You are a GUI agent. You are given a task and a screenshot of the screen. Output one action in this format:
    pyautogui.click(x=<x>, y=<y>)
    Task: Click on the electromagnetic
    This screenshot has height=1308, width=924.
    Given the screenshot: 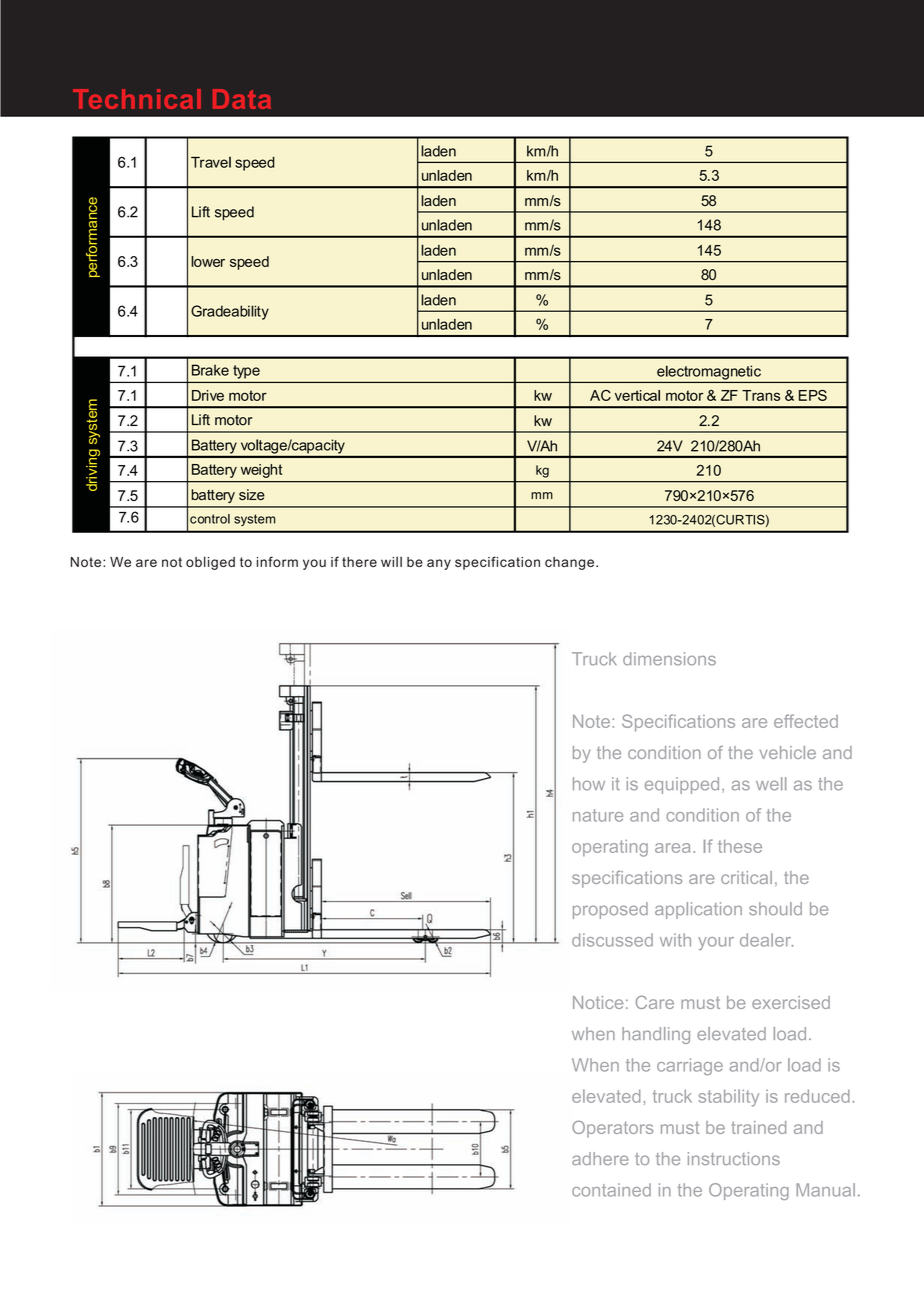 What is the action you would take?
    pyautogui.click(x=709, y=372)
